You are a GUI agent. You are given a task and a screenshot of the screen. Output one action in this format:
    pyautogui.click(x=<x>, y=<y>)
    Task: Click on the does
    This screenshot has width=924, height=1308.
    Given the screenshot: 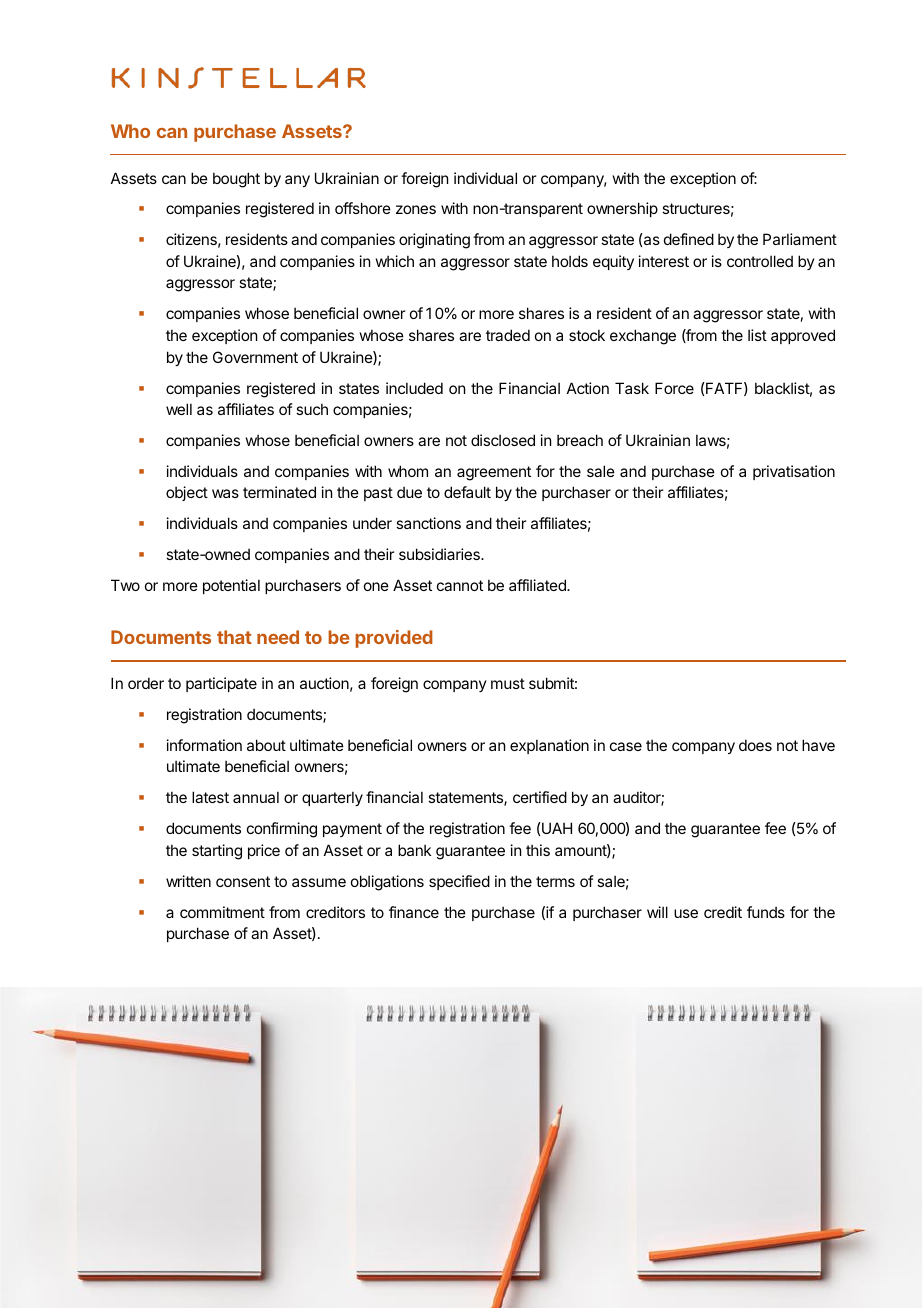 What is the action you would take?
    pyautogui.click(x=755, y=745)
